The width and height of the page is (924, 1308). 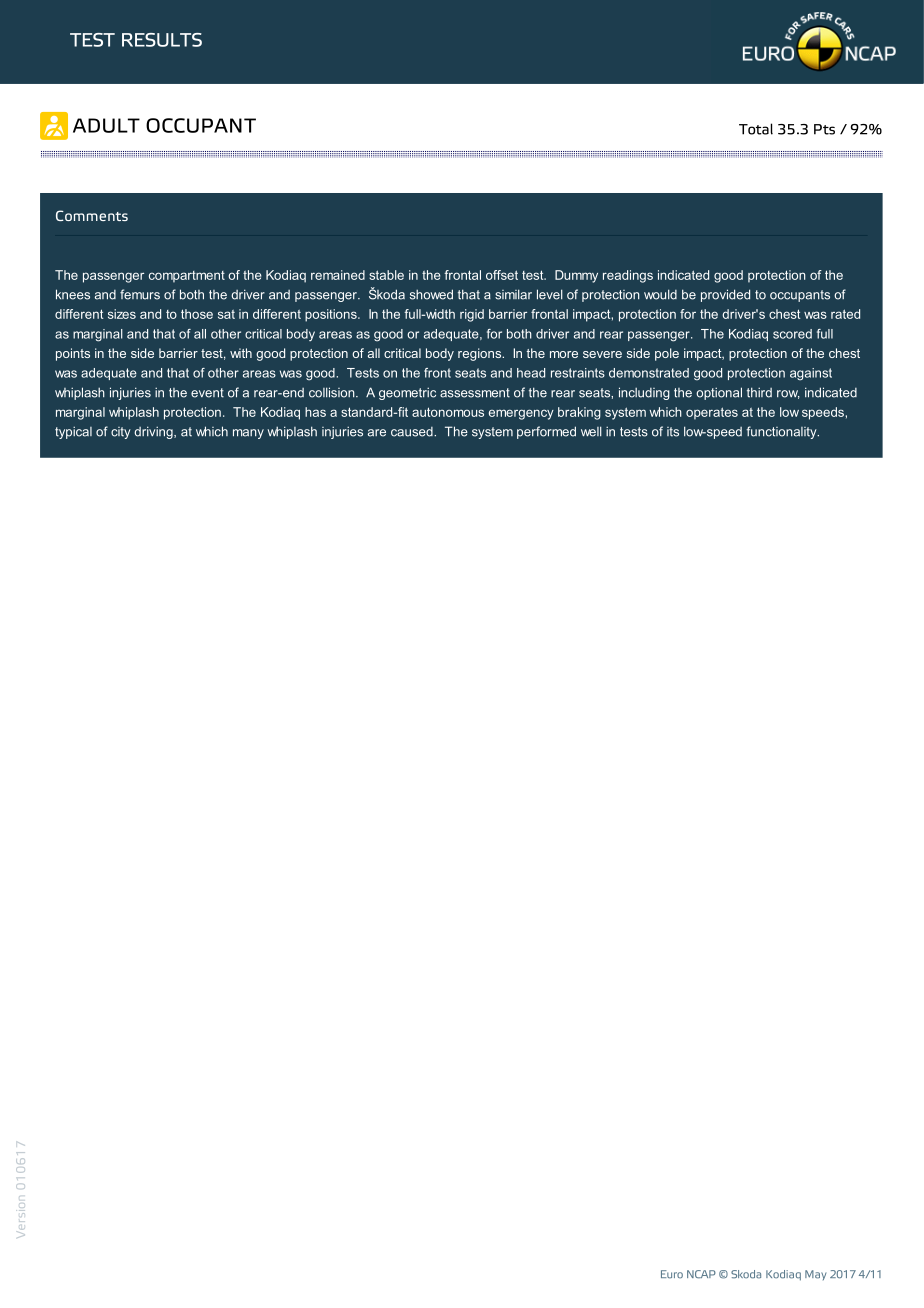 What do you see at coordinates (154, 432) in the page?
I see `driving` at bounding box center [154, 432].
